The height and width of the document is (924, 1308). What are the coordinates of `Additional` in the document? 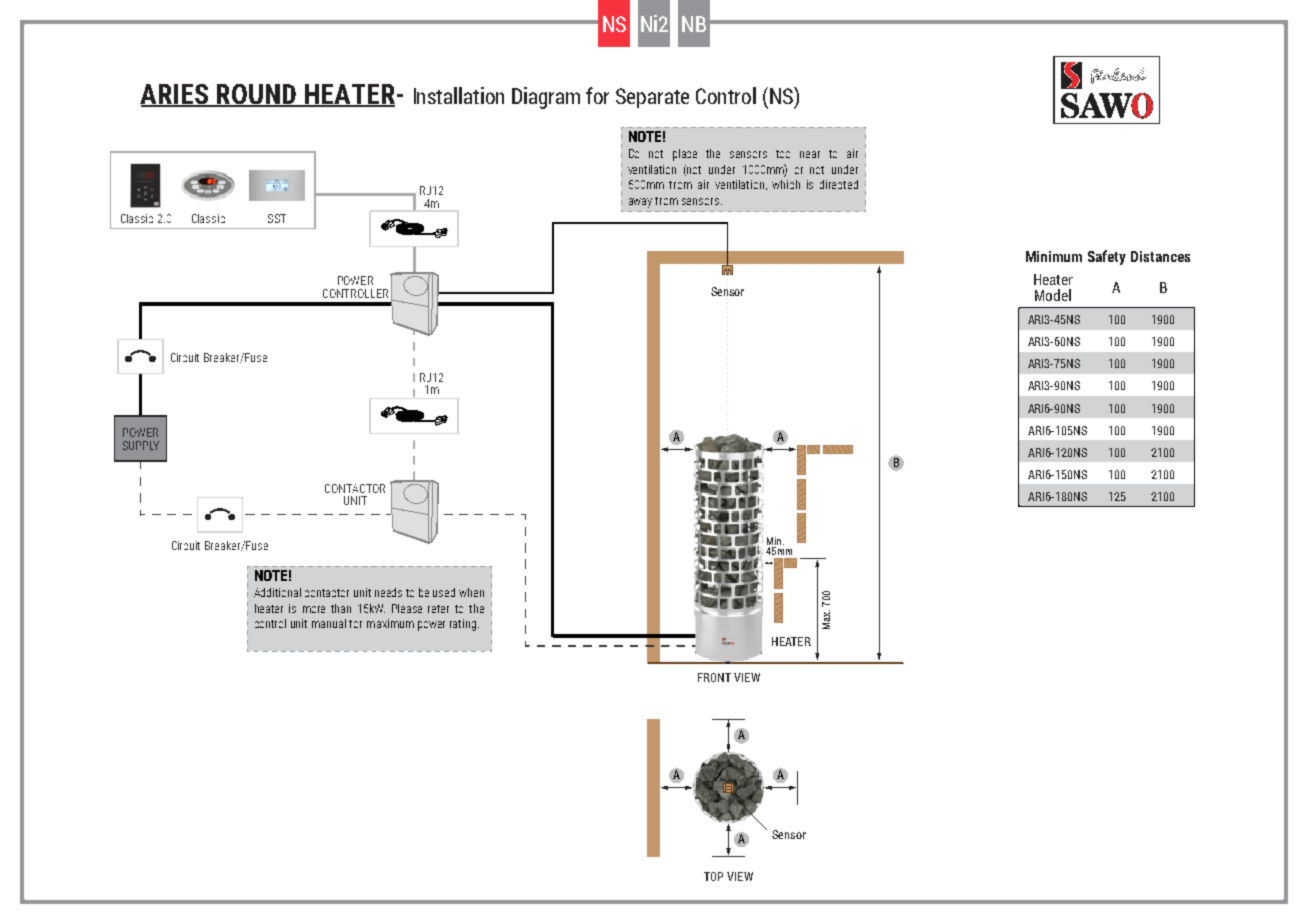 It's located at (277, 592).
